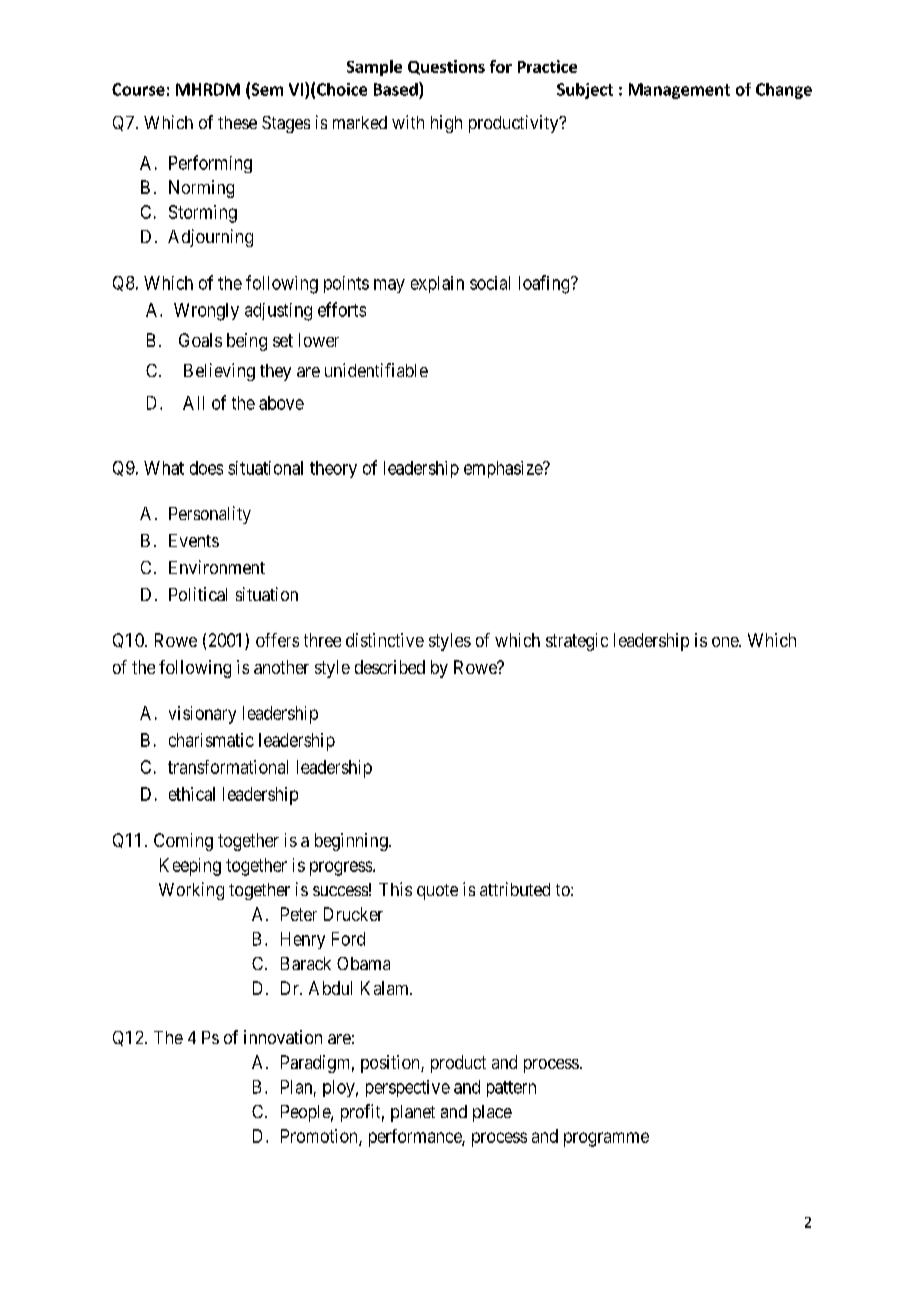  I want to click on programme, so click(606, 1139).
